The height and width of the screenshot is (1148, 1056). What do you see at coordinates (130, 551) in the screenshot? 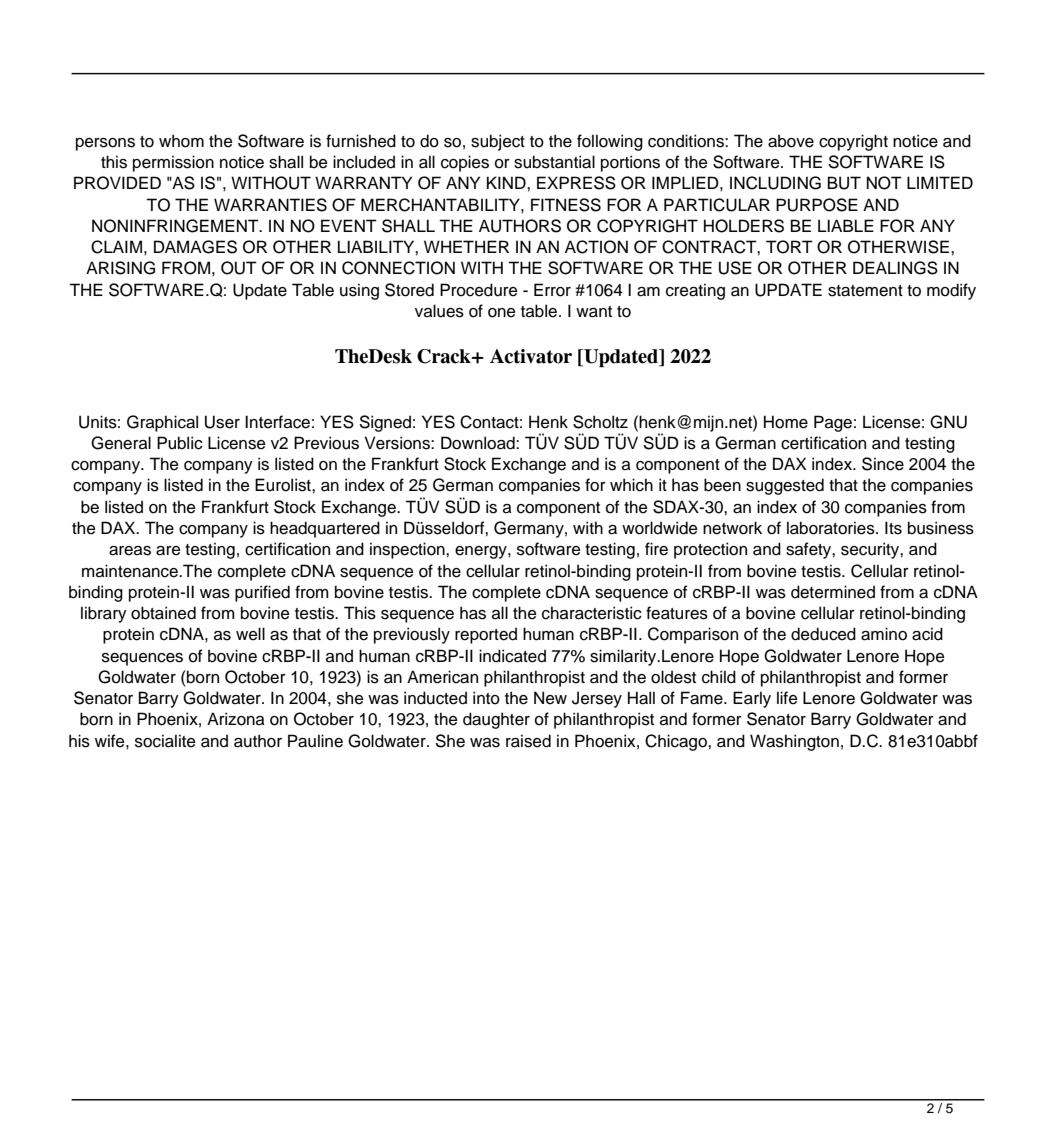
I see `areas` at bounding box center [130, 551].
